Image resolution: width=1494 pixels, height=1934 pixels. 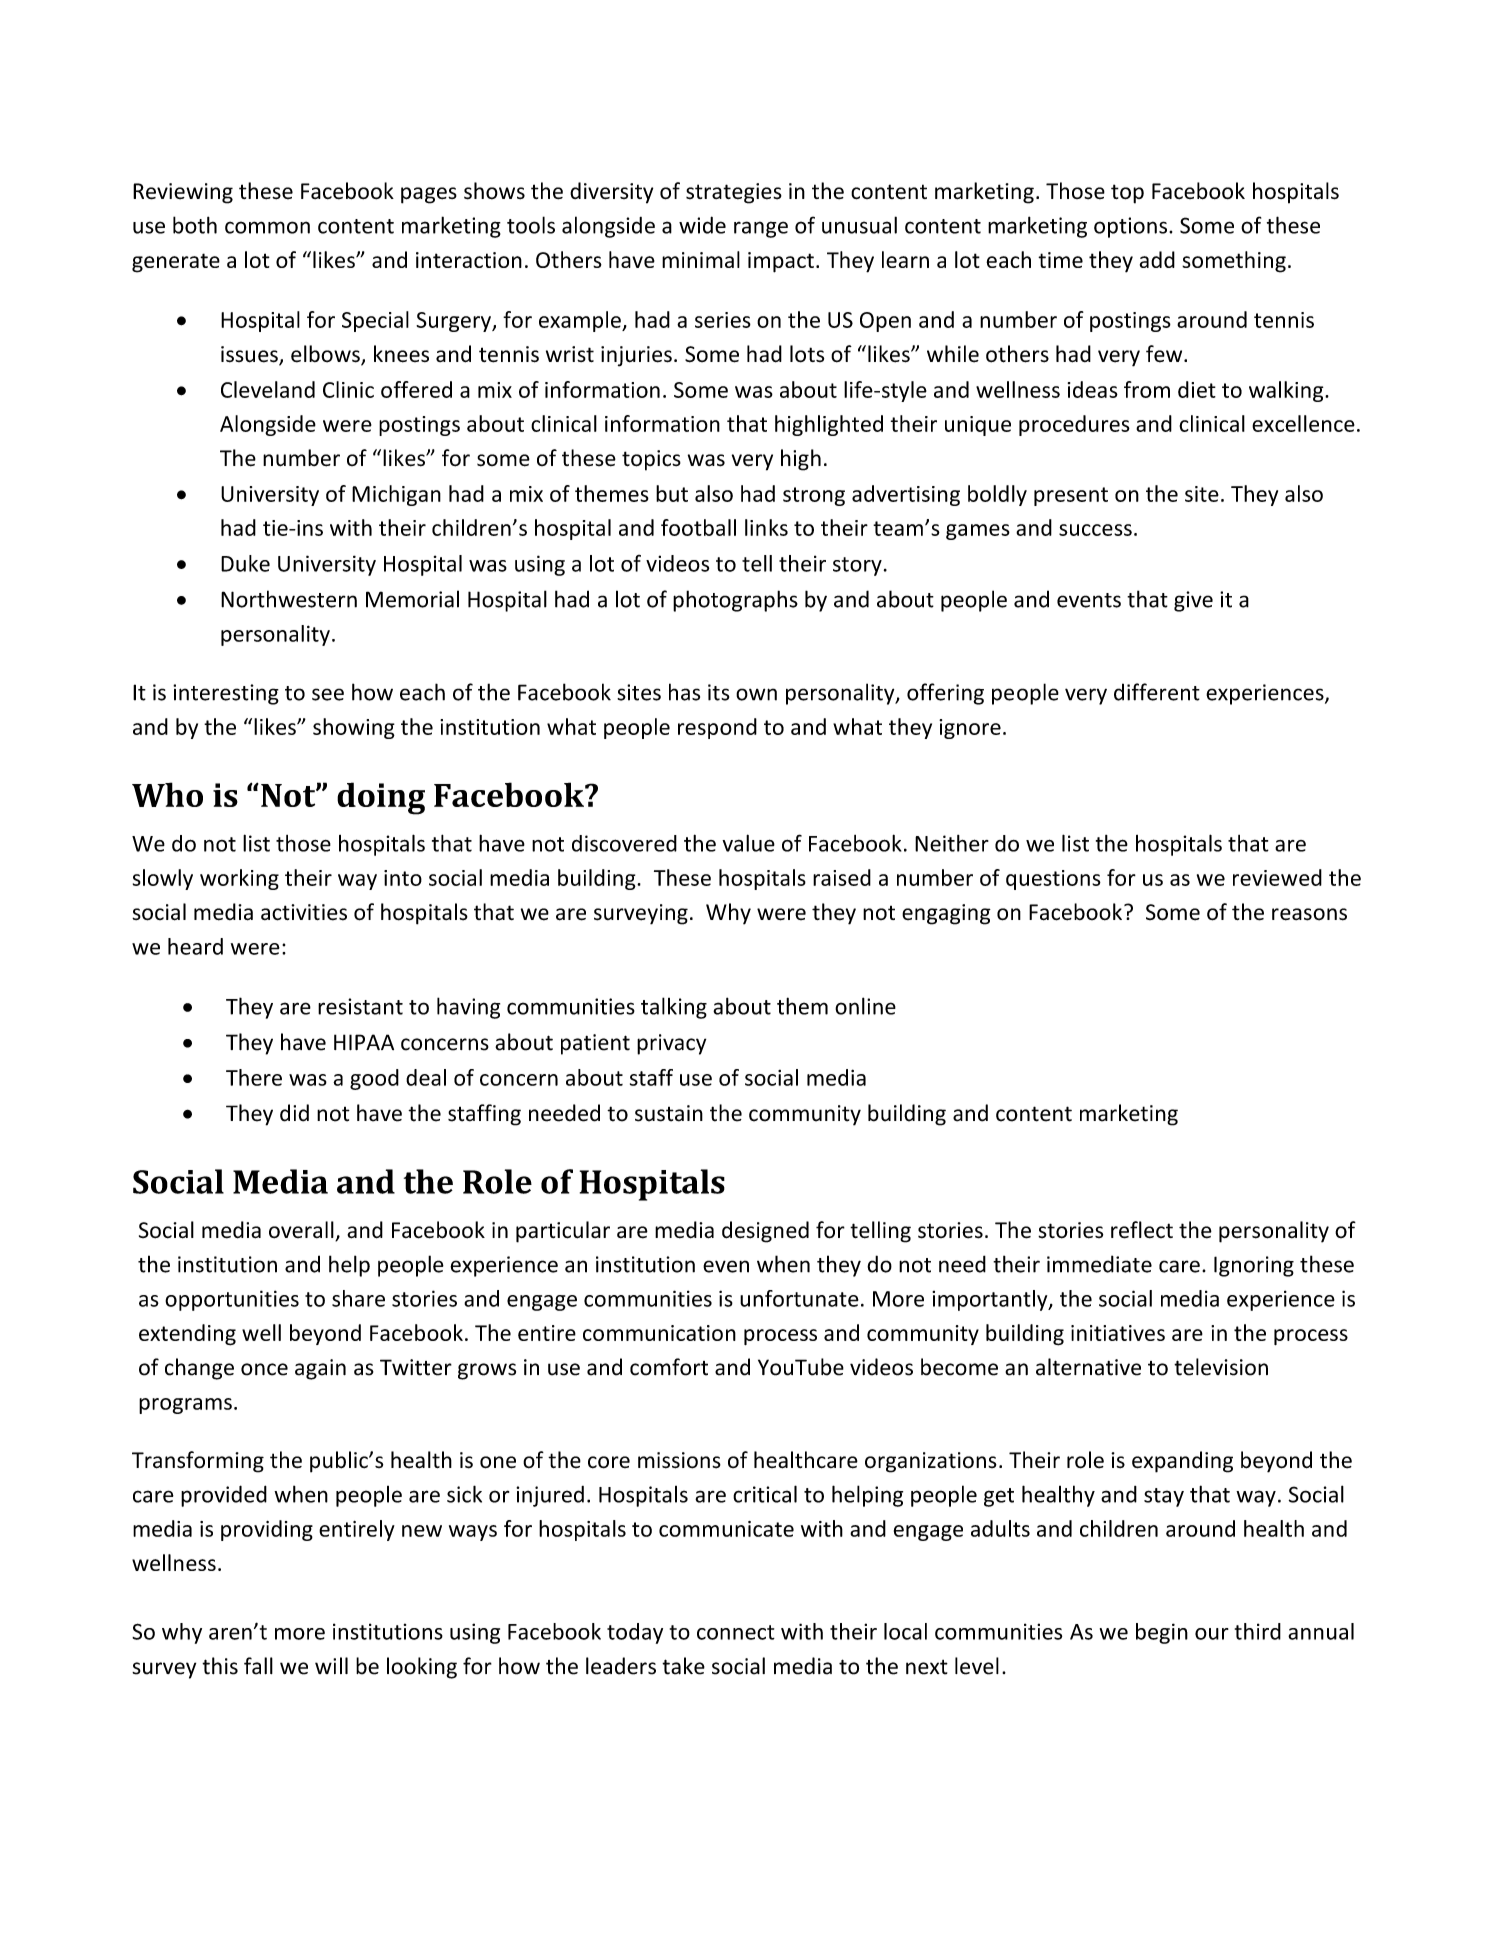 What do you see at coordinates (799, 1298) in the page?
I see `unfortunate` at bounding box center [799, 1298].
